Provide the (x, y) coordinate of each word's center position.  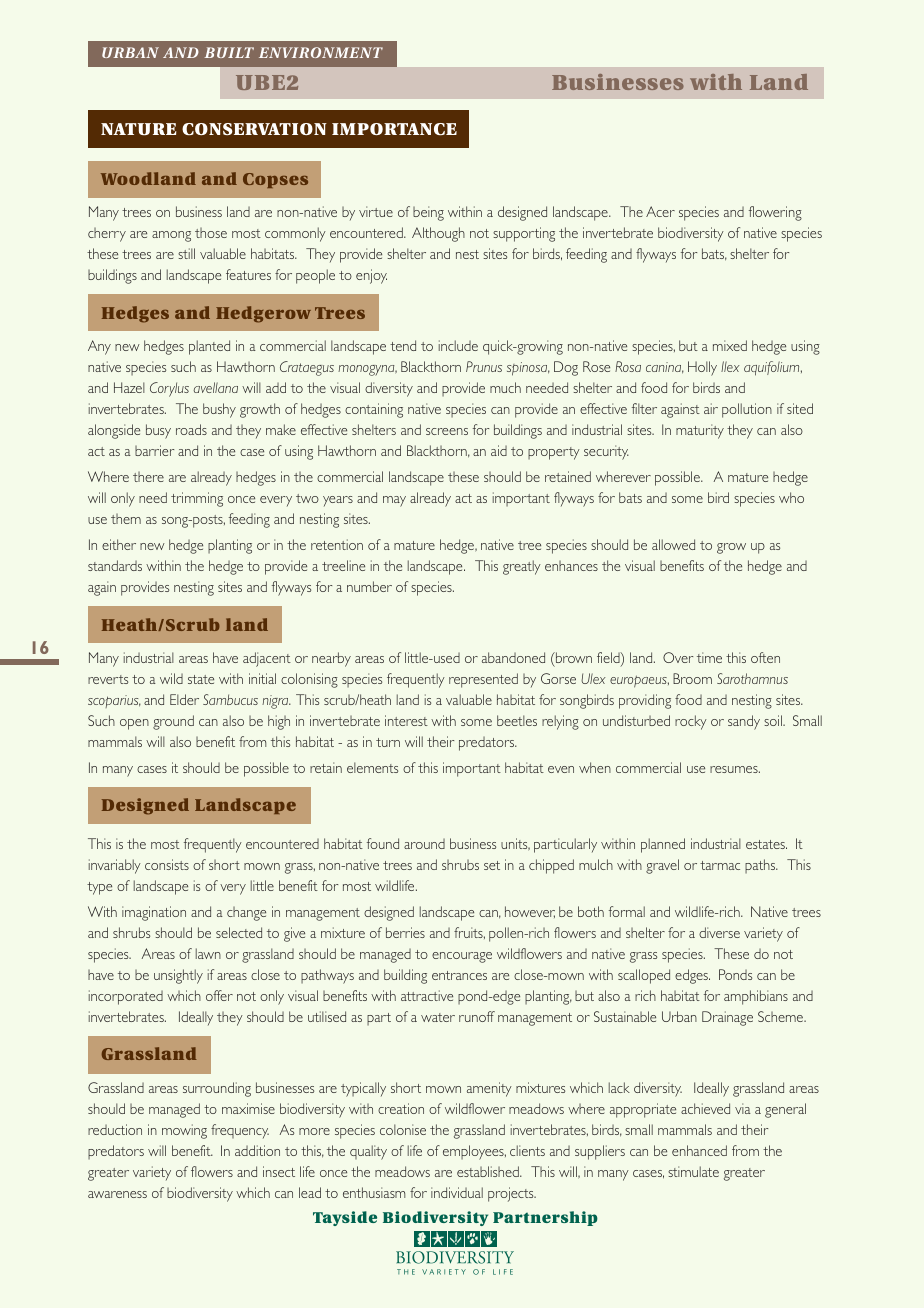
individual (457, 1192)
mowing (184, 1131)
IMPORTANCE (394, 129)
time (709, 657)
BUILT (229, 52)
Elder (184, 699)
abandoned (513, 657)
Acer (660, 211)
